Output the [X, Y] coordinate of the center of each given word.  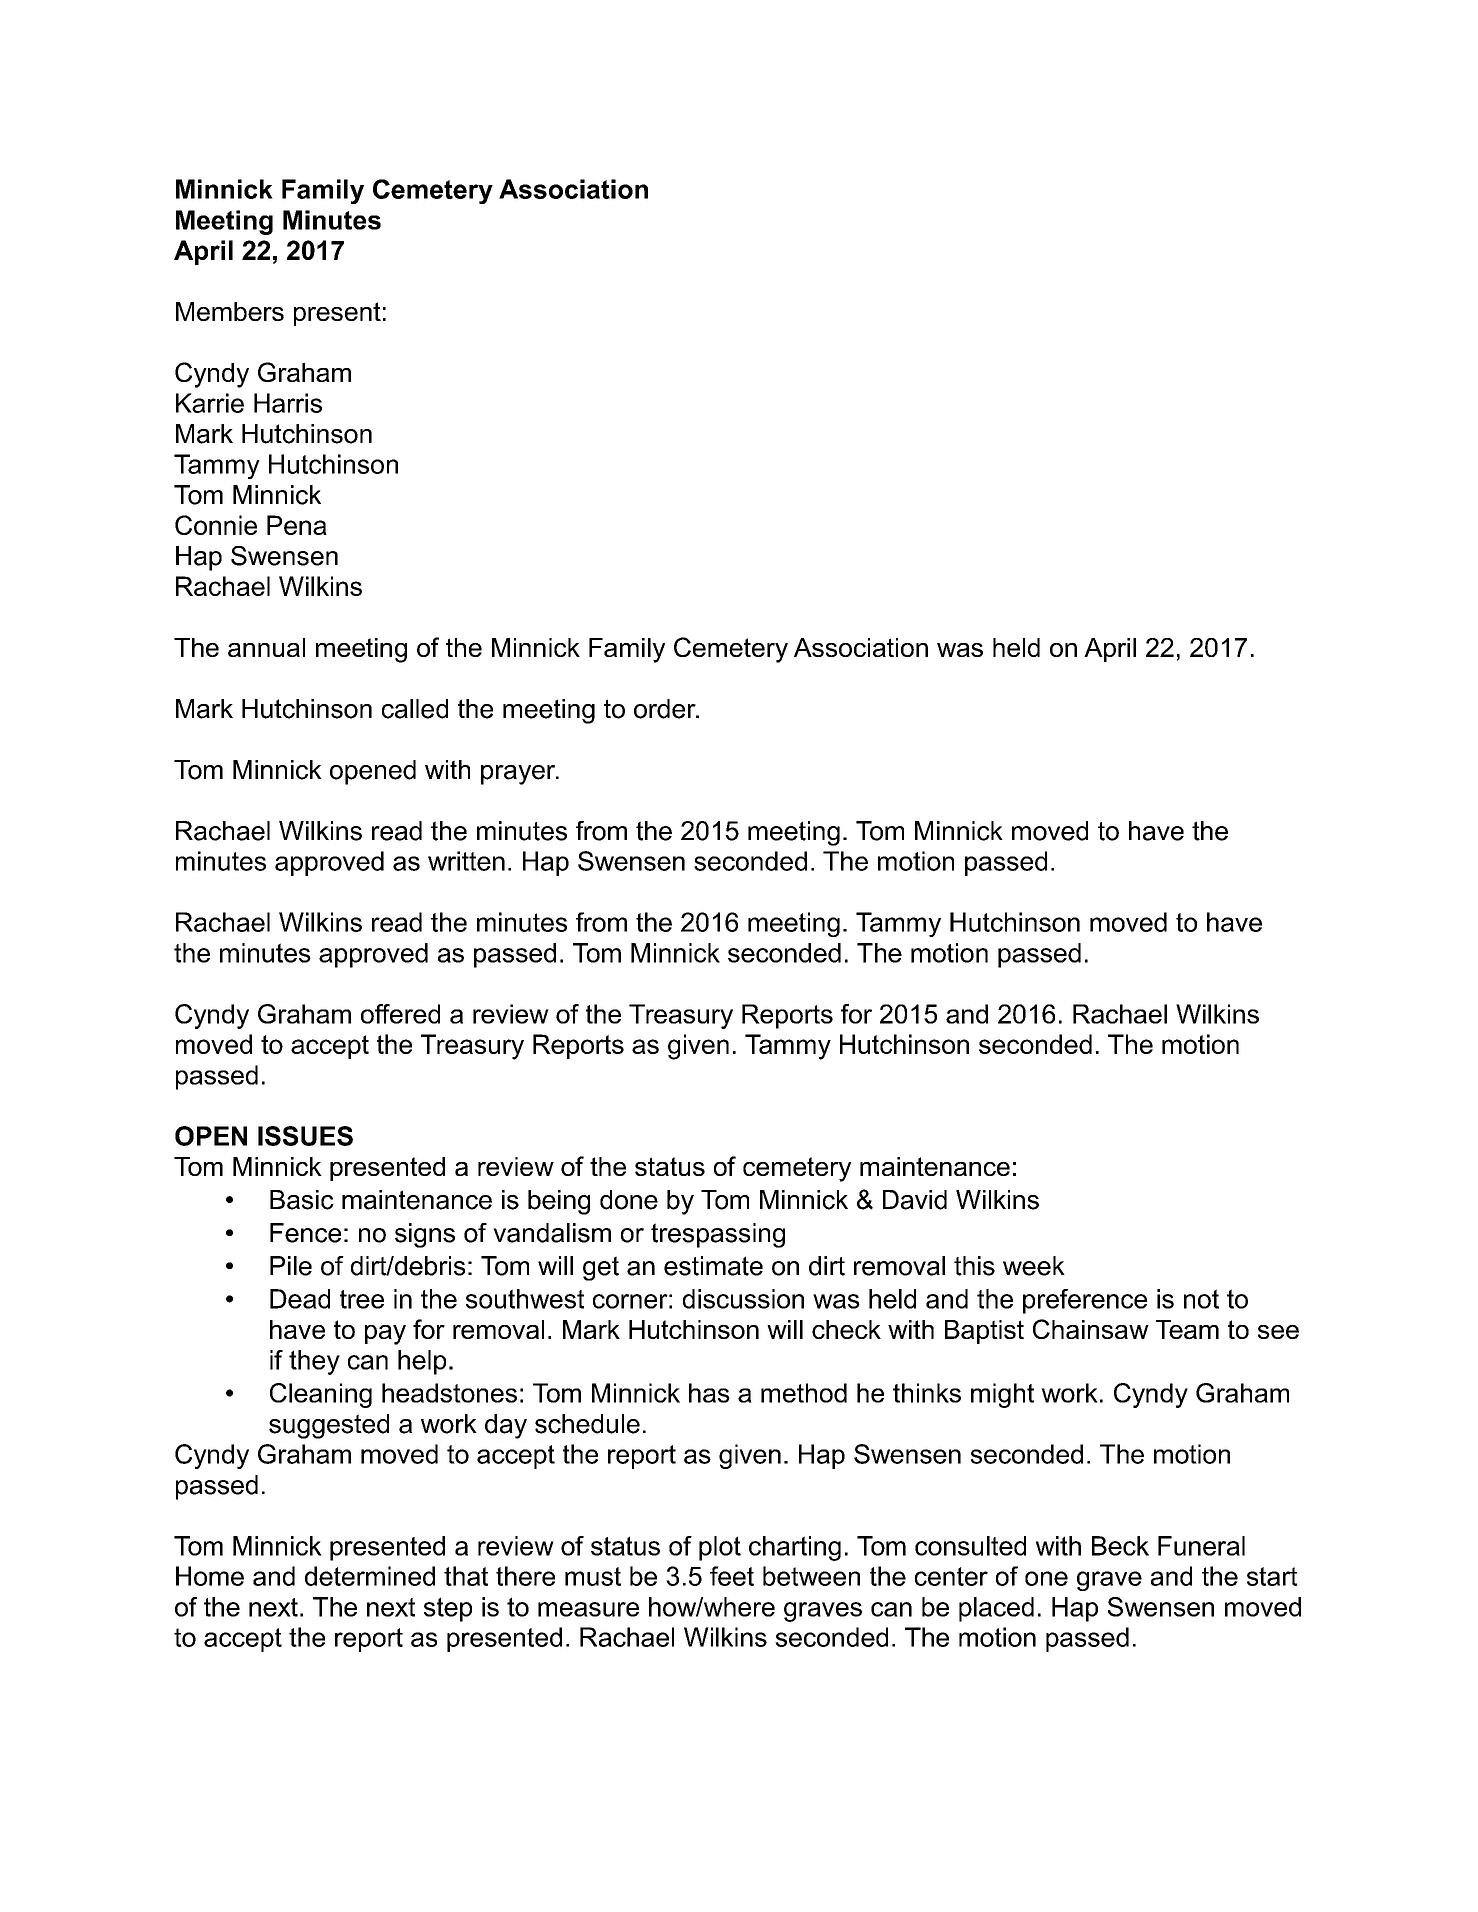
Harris [288, 403]
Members [230, 311]
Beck [1120, 1546]
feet [732, 1576]
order [666, 709]
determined [370, 1576]
